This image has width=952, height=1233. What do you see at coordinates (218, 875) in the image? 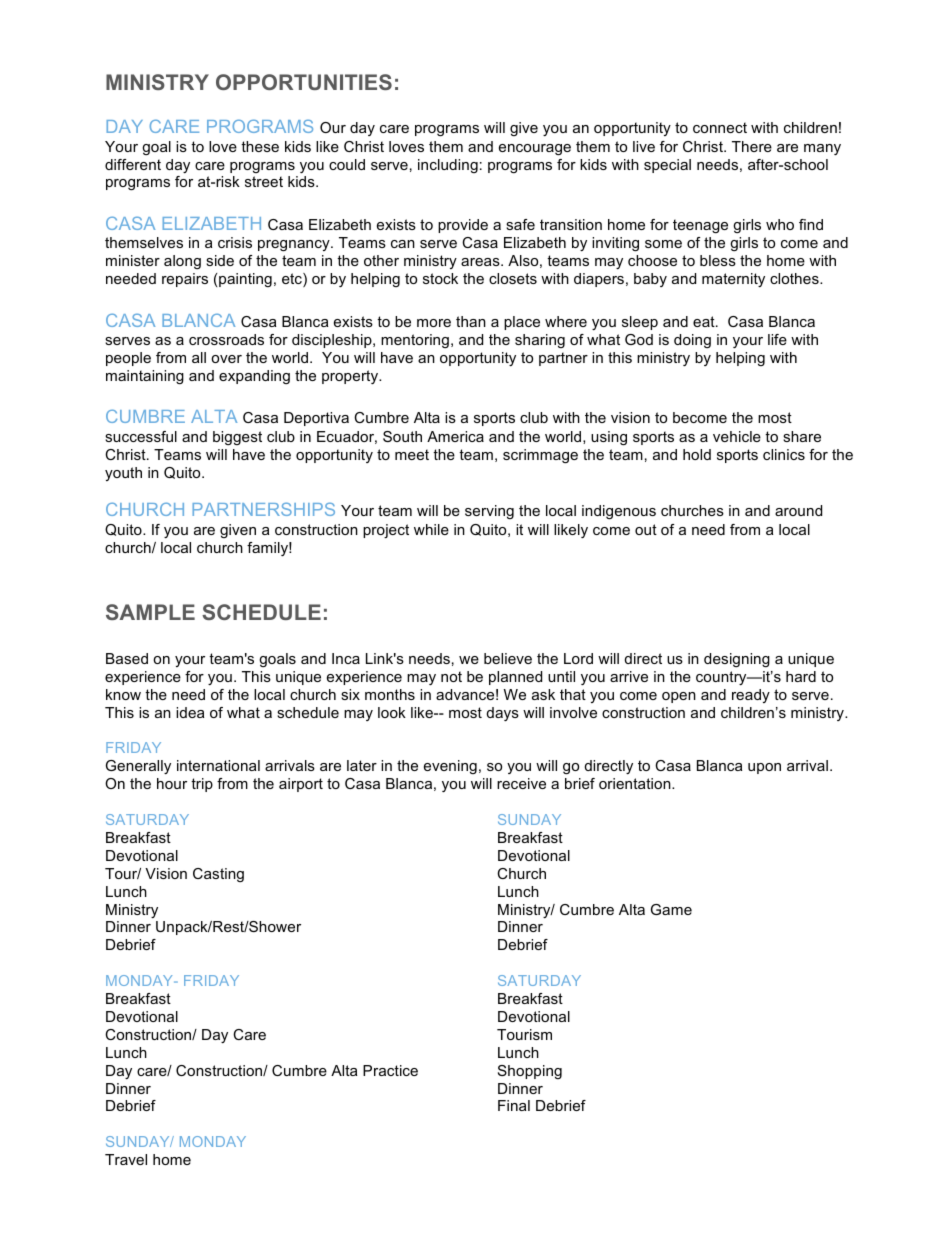
I see `Casting` at bounding box center [218, 875].
